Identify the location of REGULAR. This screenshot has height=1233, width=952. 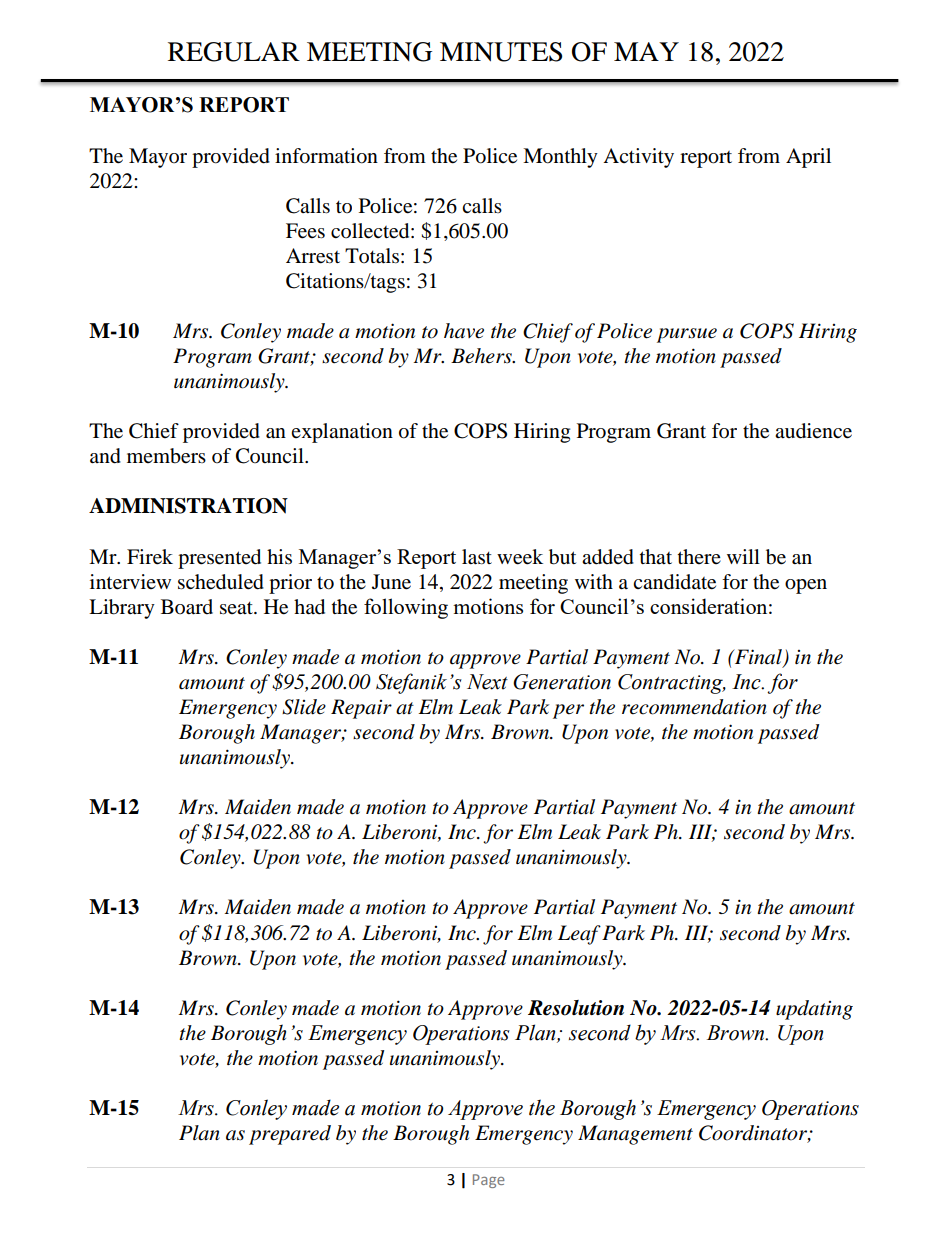
(234, 52).
